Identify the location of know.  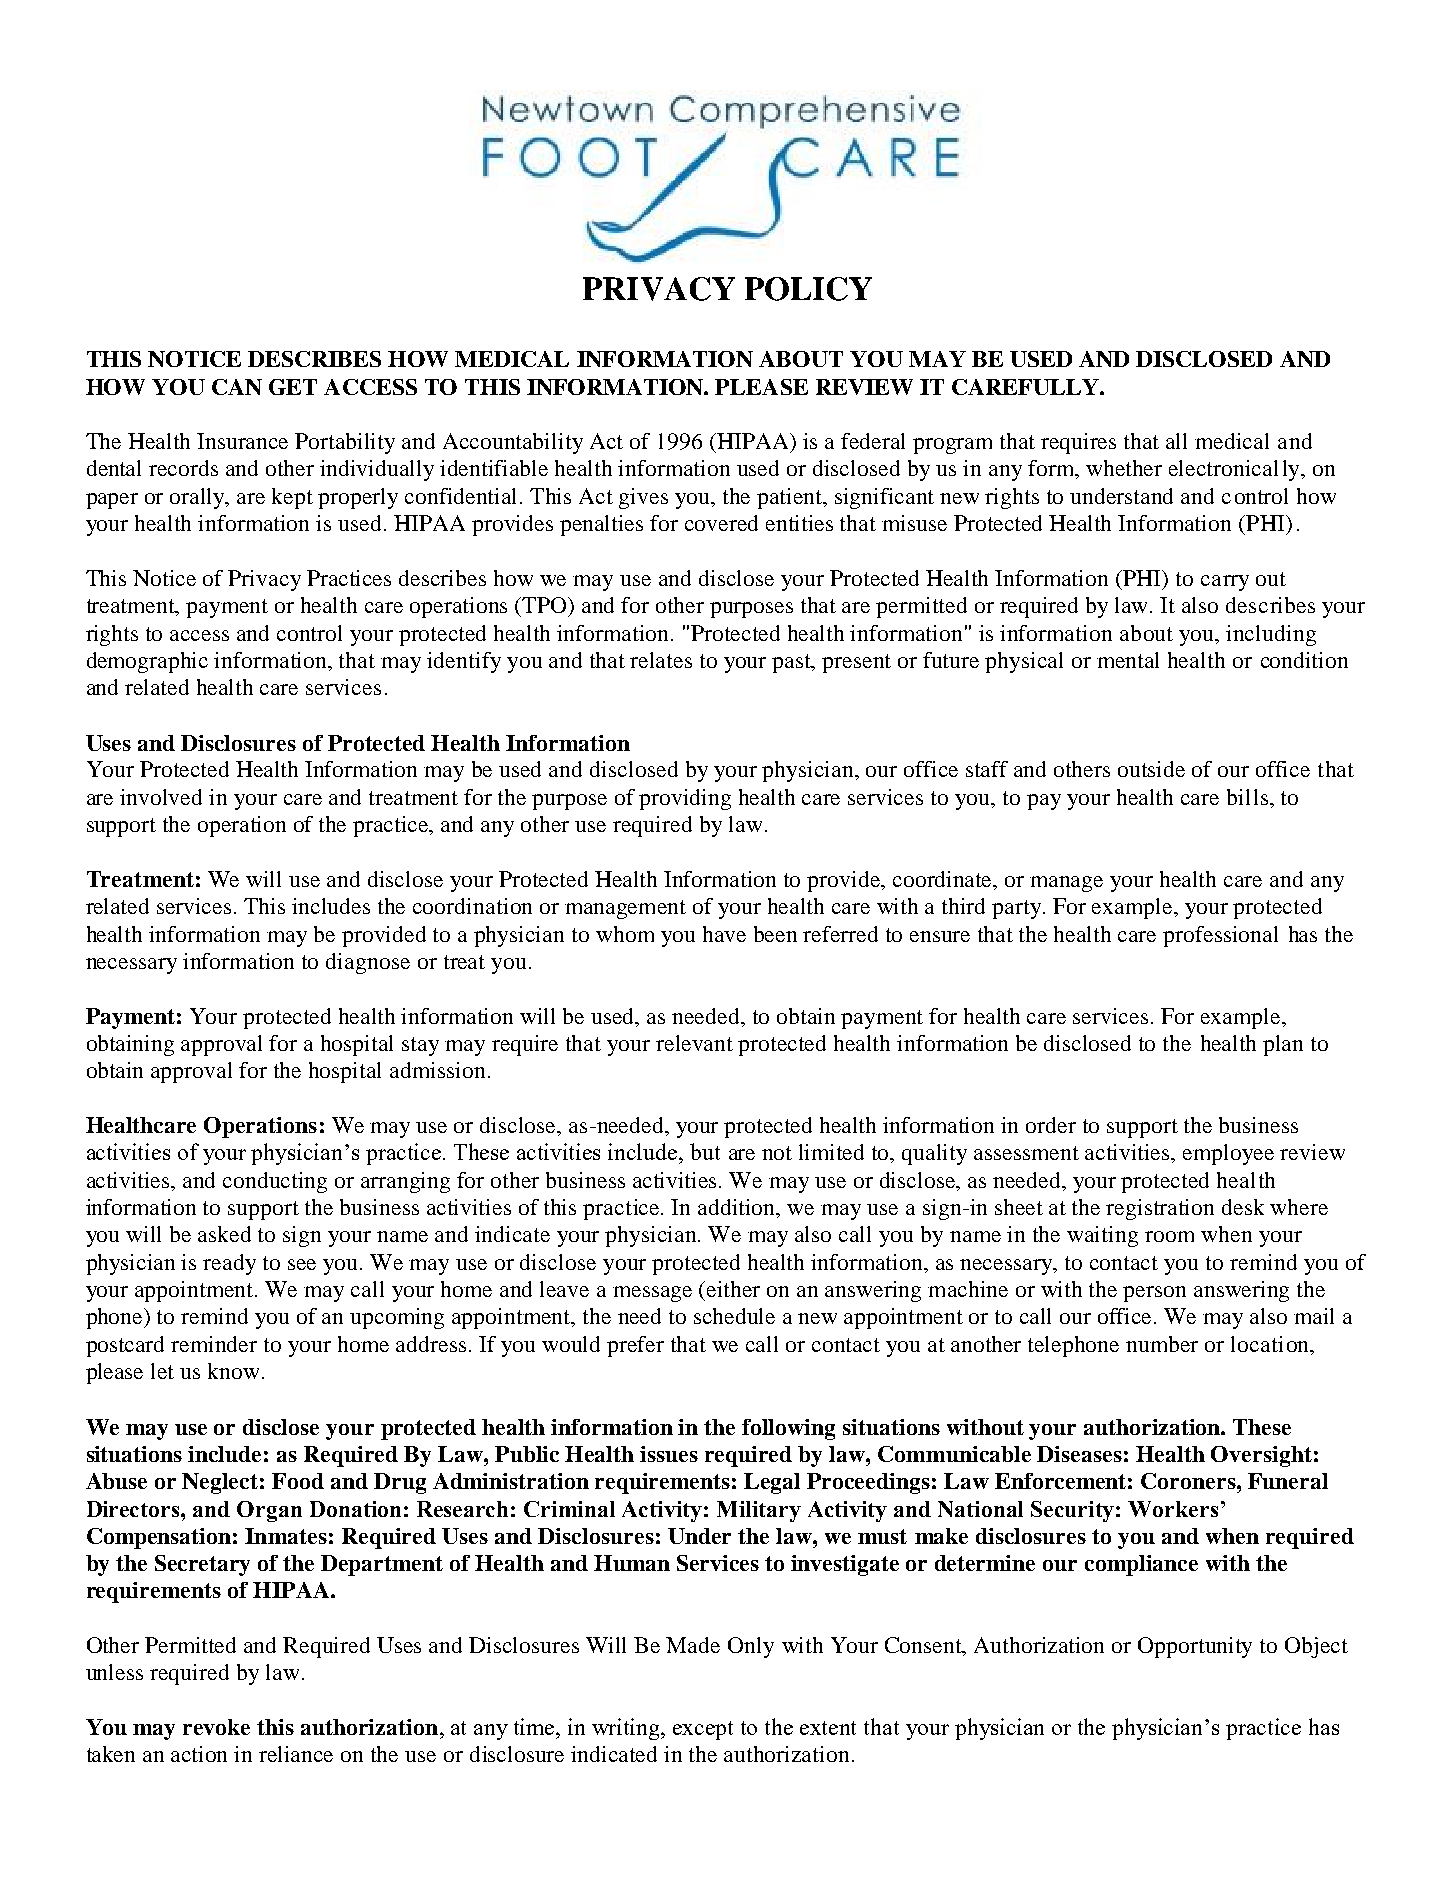
(233, 1371).
